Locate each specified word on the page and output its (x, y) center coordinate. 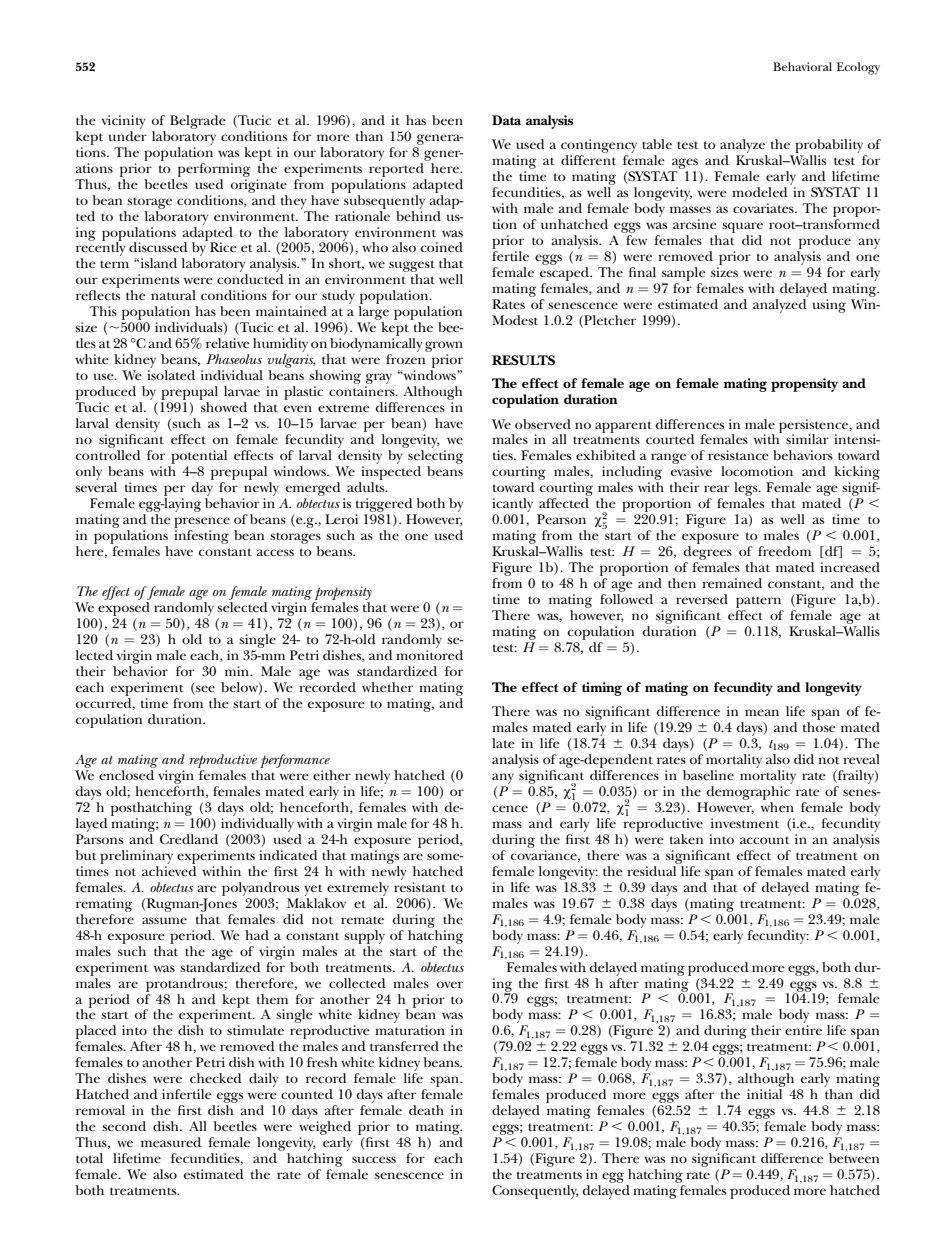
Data (506, 120)
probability (829, 146)
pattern (760, 603)
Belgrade (198, 122)
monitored (429, 655)
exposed (124, 609)
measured (171, 1142)
